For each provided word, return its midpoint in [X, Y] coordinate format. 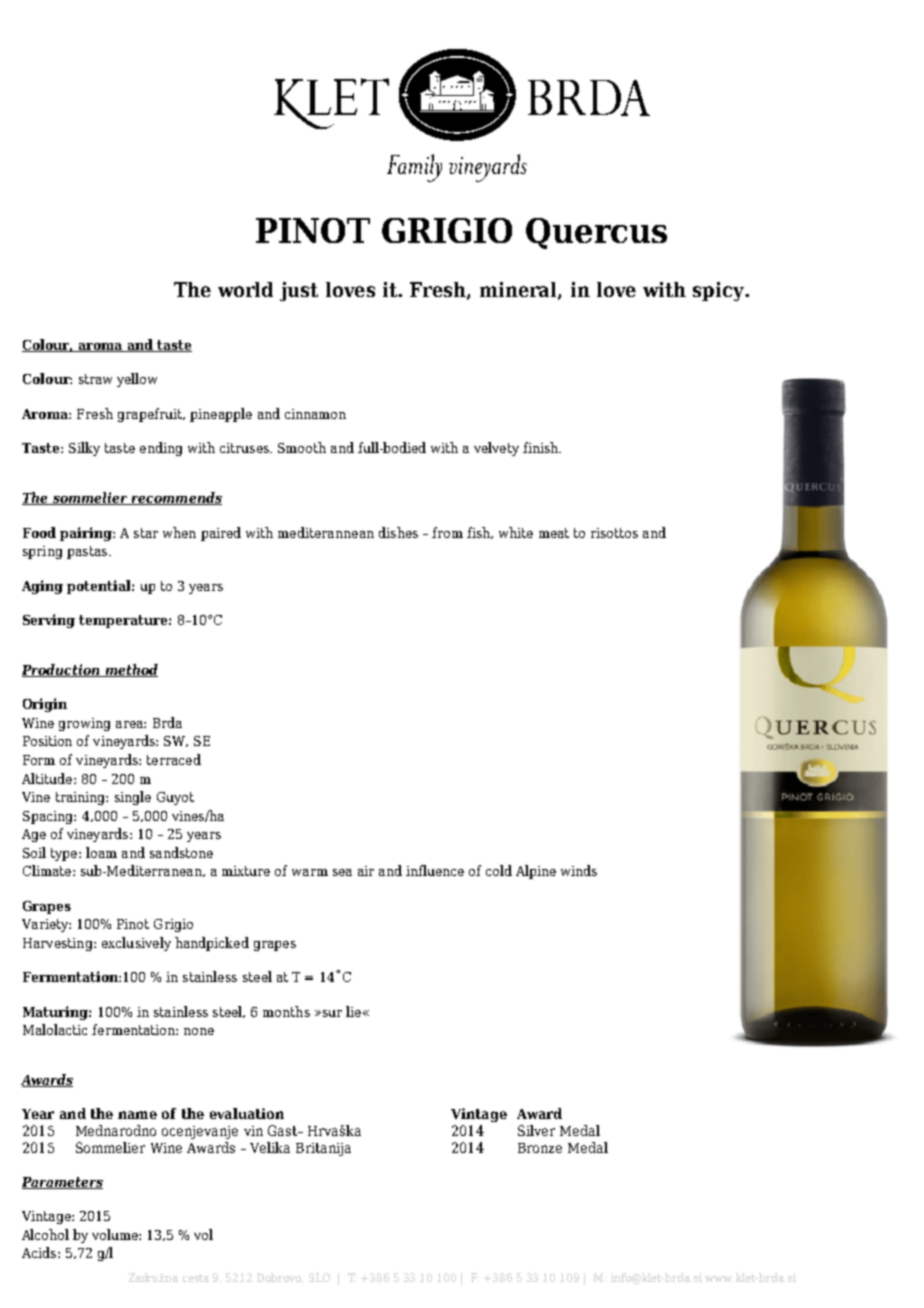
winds [579, 870]
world [245, 289]
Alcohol [45, 1234]
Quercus [596, 233]
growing [84, 724]
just [299, 291]
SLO [319, 1277]
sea [342, 872]
